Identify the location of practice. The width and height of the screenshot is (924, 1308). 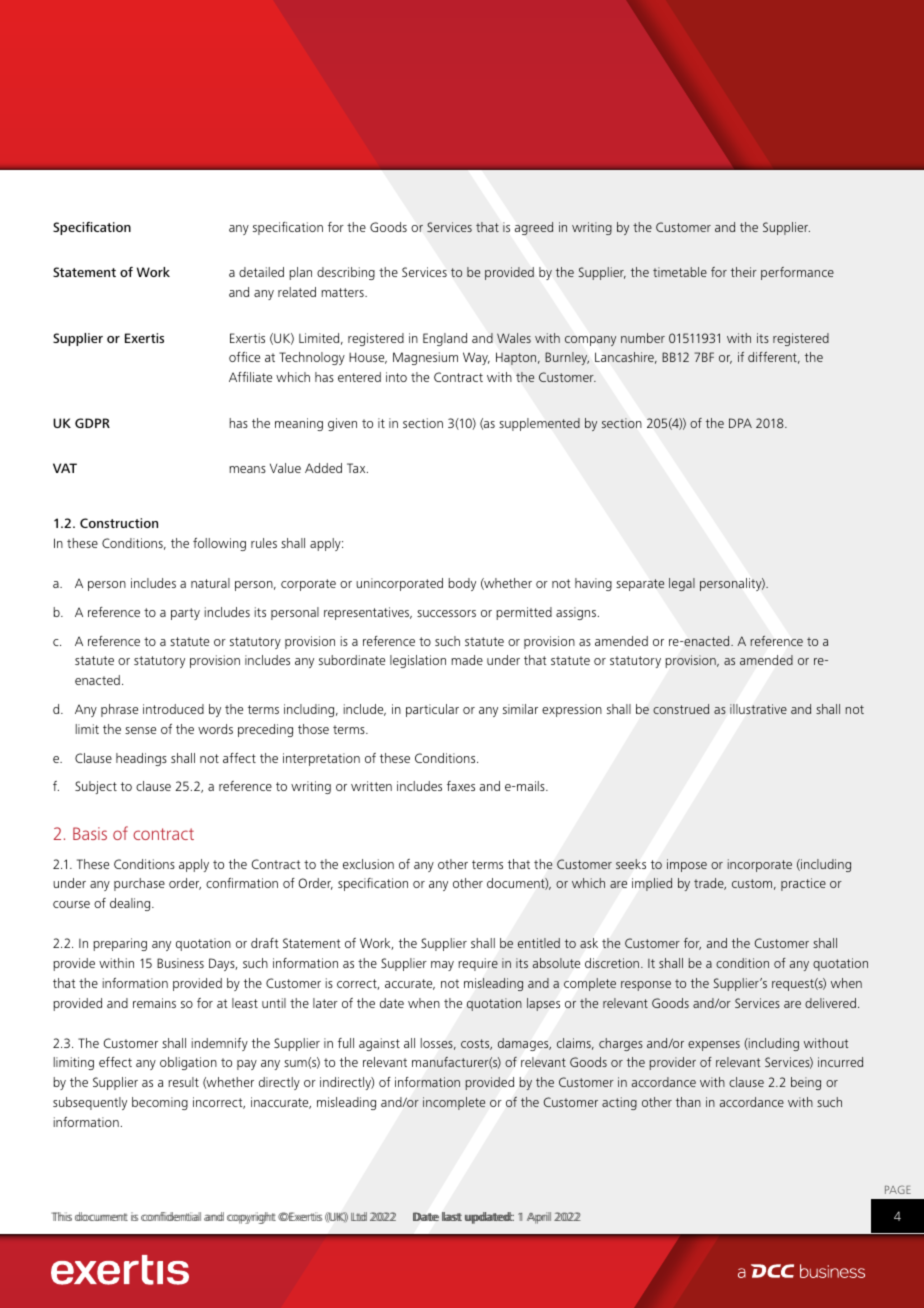
(803, 884).
